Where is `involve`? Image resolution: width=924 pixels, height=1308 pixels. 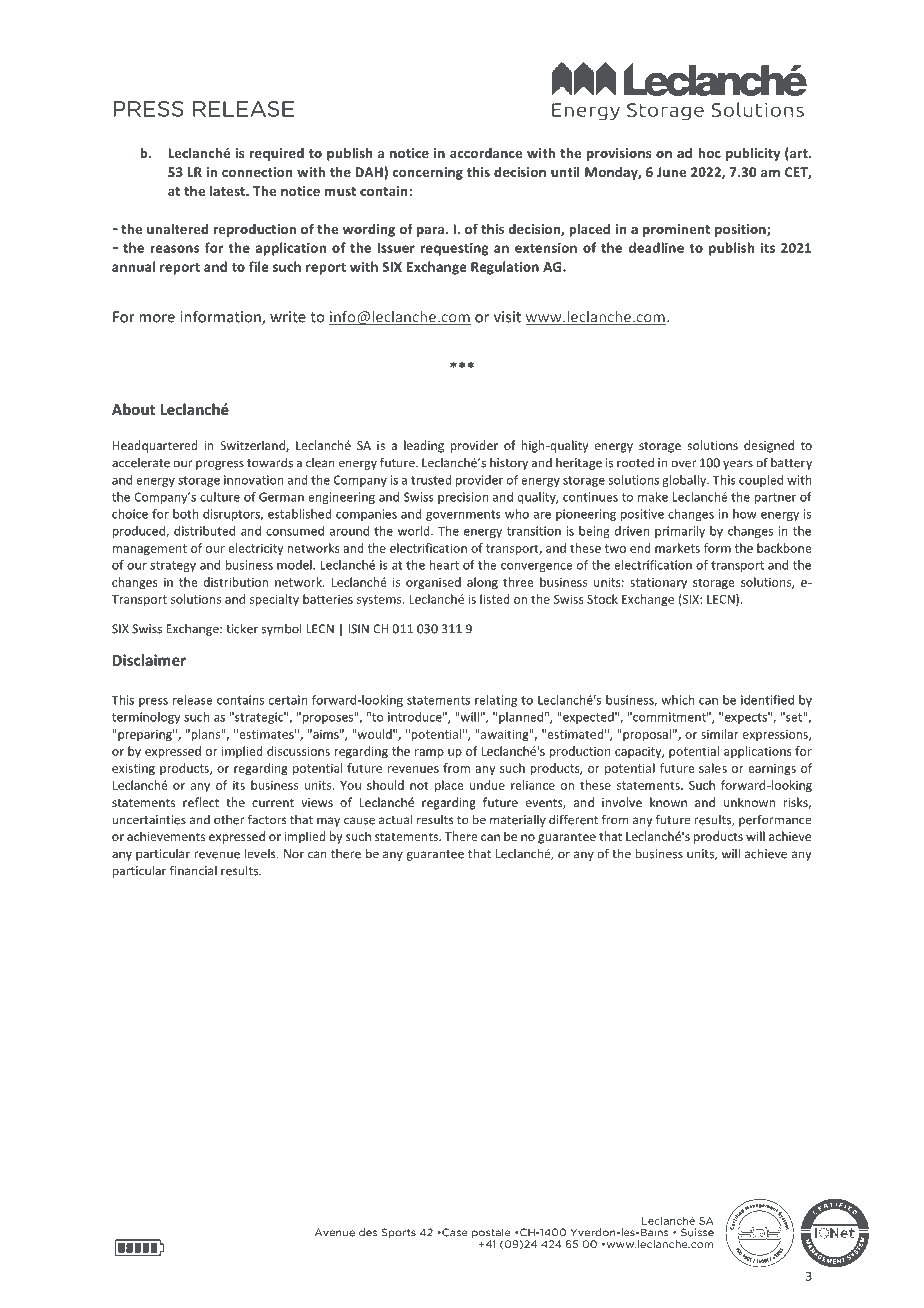
involve is located at coordinates (622, 802).
